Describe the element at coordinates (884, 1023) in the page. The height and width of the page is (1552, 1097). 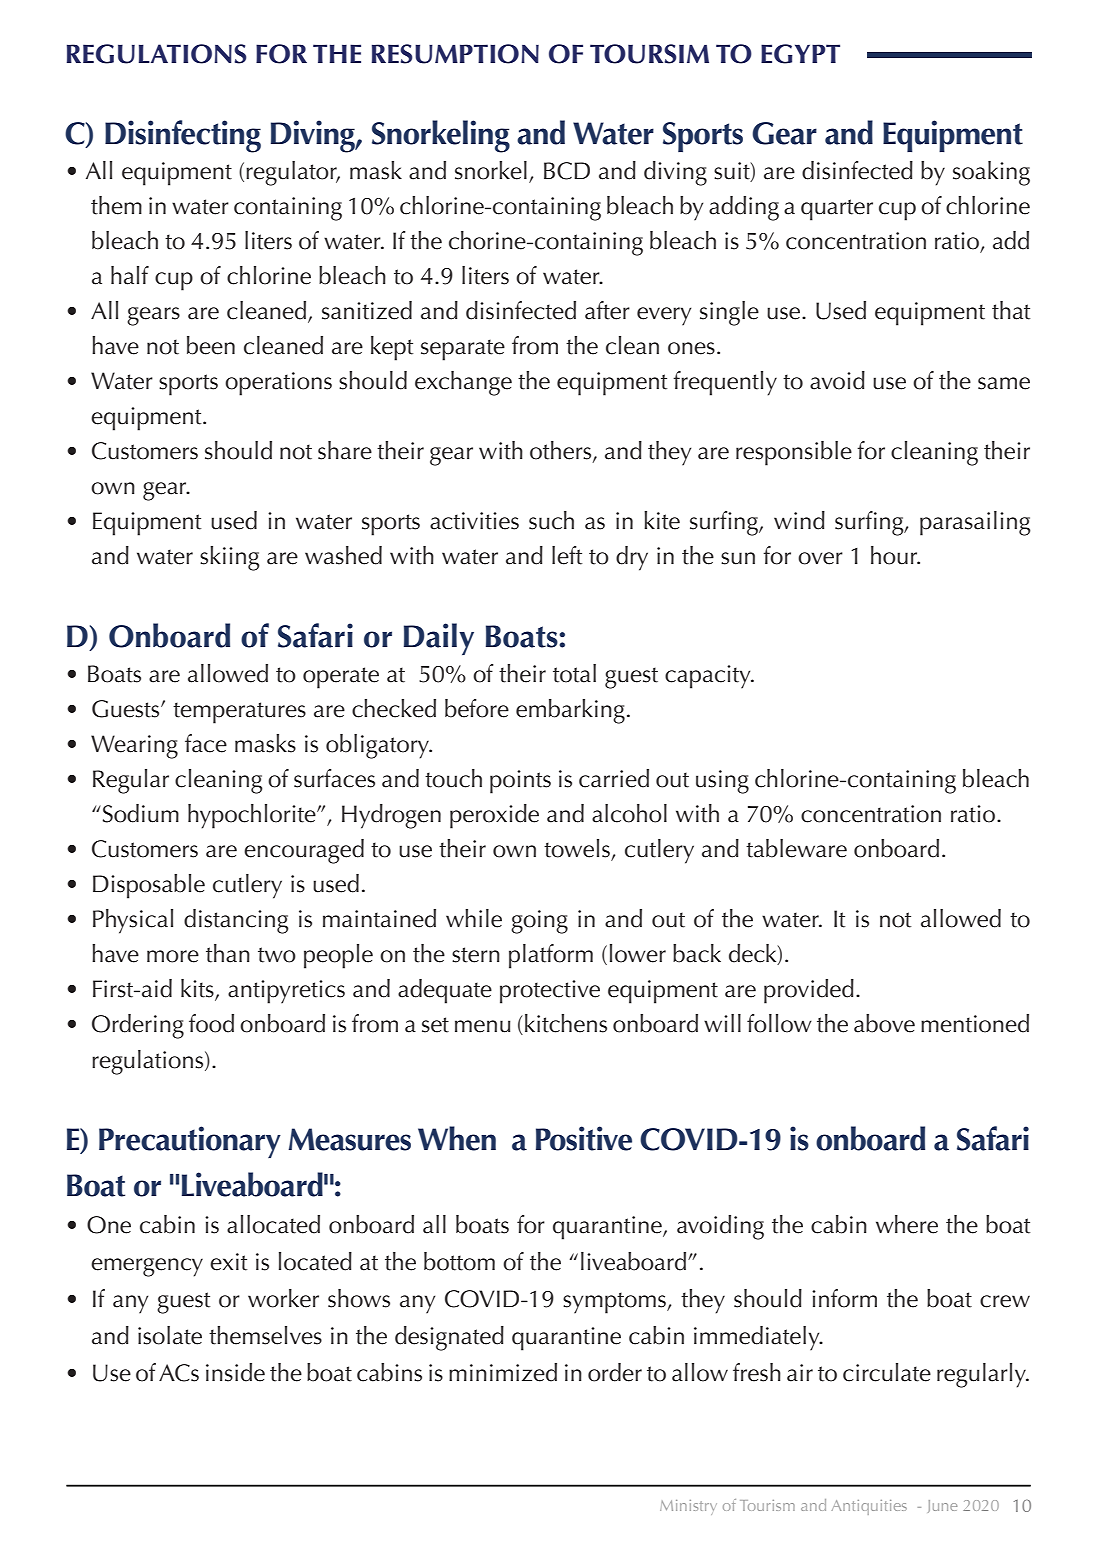
I see `above` at that location.
